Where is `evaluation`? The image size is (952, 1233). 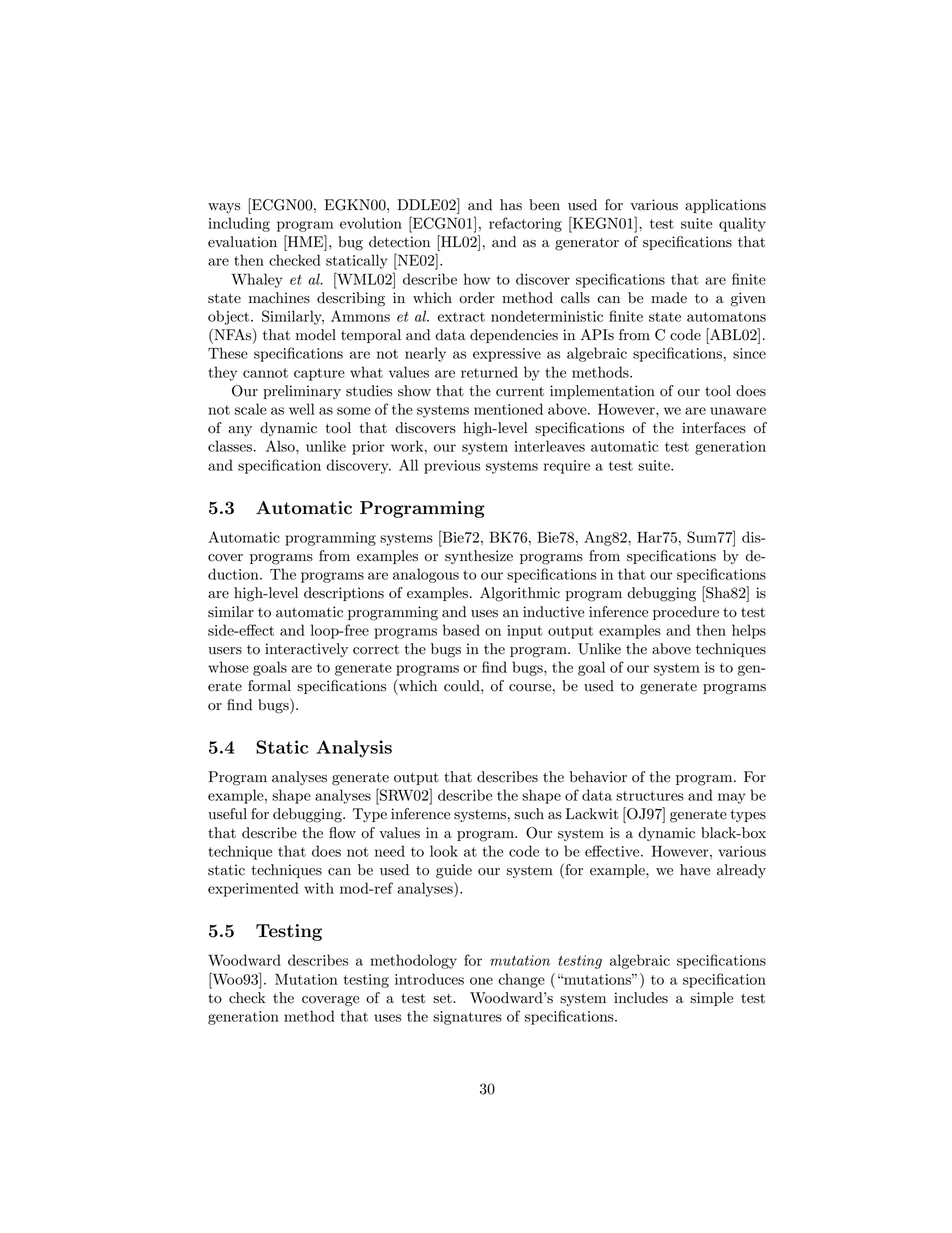
evaluation is located at coordinates (242, 242).
